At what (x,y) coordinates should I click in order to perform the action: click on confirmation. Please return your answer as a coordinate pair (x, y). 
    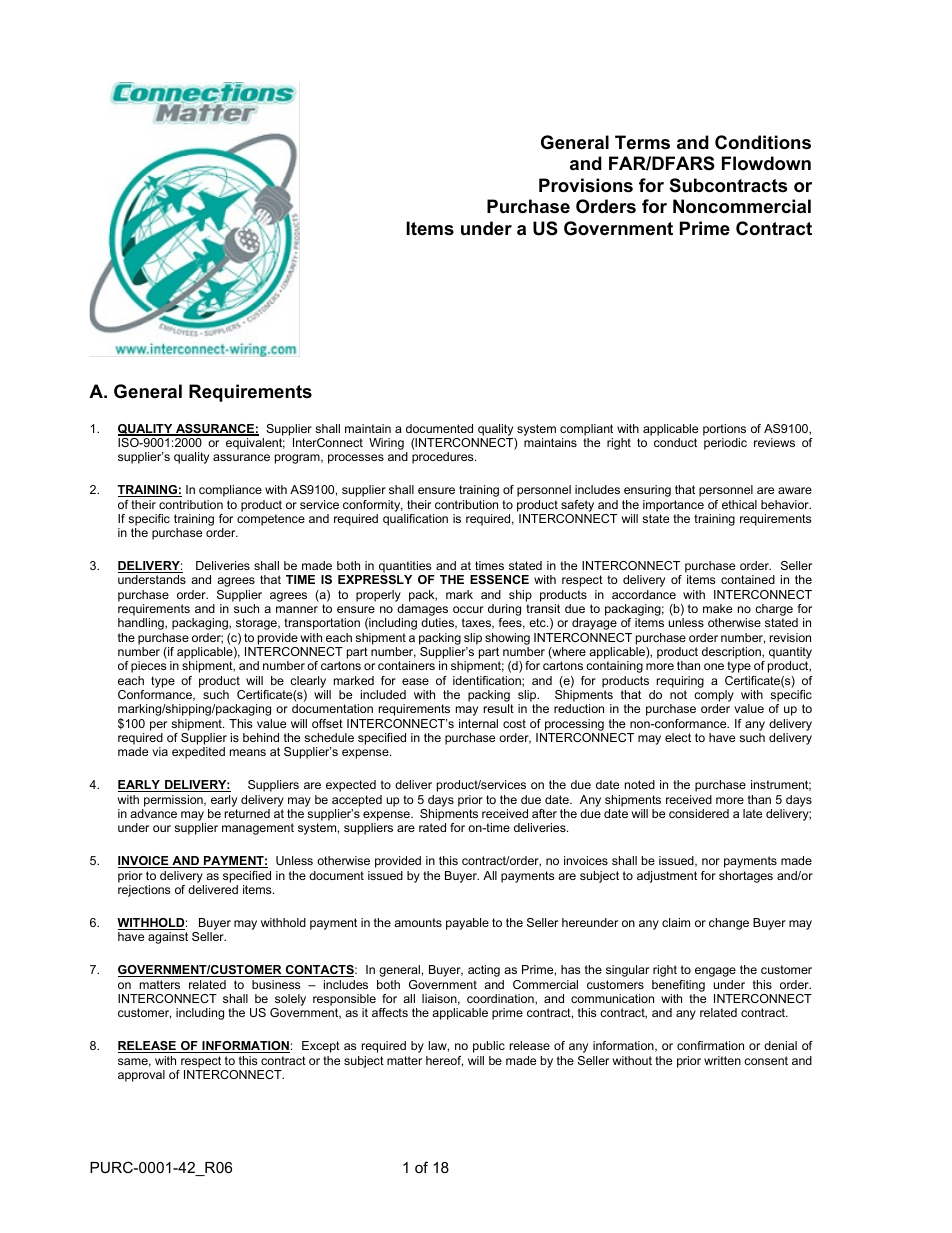
    Looking at the image, I should click on (710, 1045).
